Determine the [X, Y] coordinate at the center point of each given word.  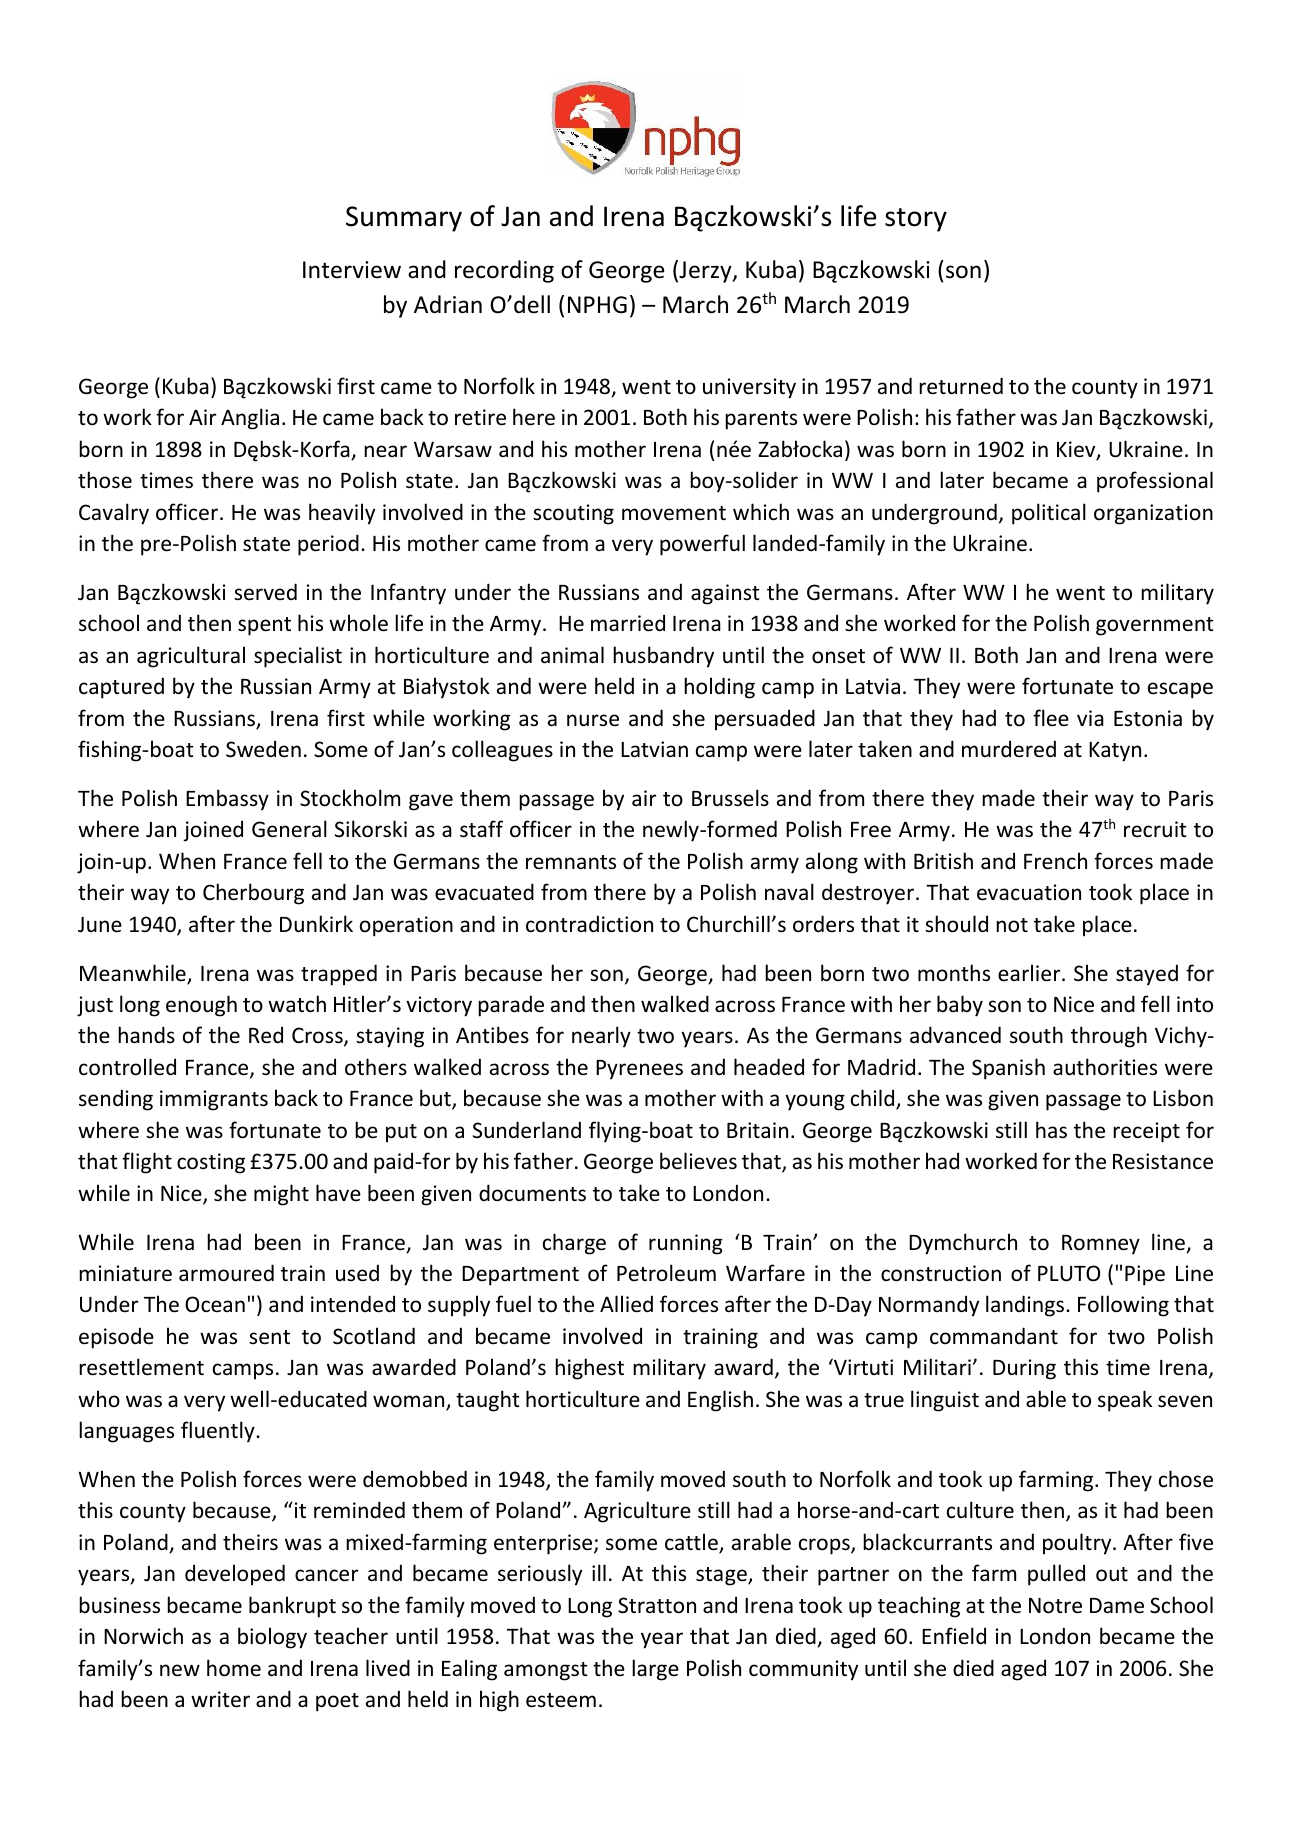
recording [504, 271]
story [916, 220]
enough [201, 1006]
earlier [1030, 973]
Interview [352, 270]
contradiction [589, 924]
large [655, 1670]
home [234, 1668]
